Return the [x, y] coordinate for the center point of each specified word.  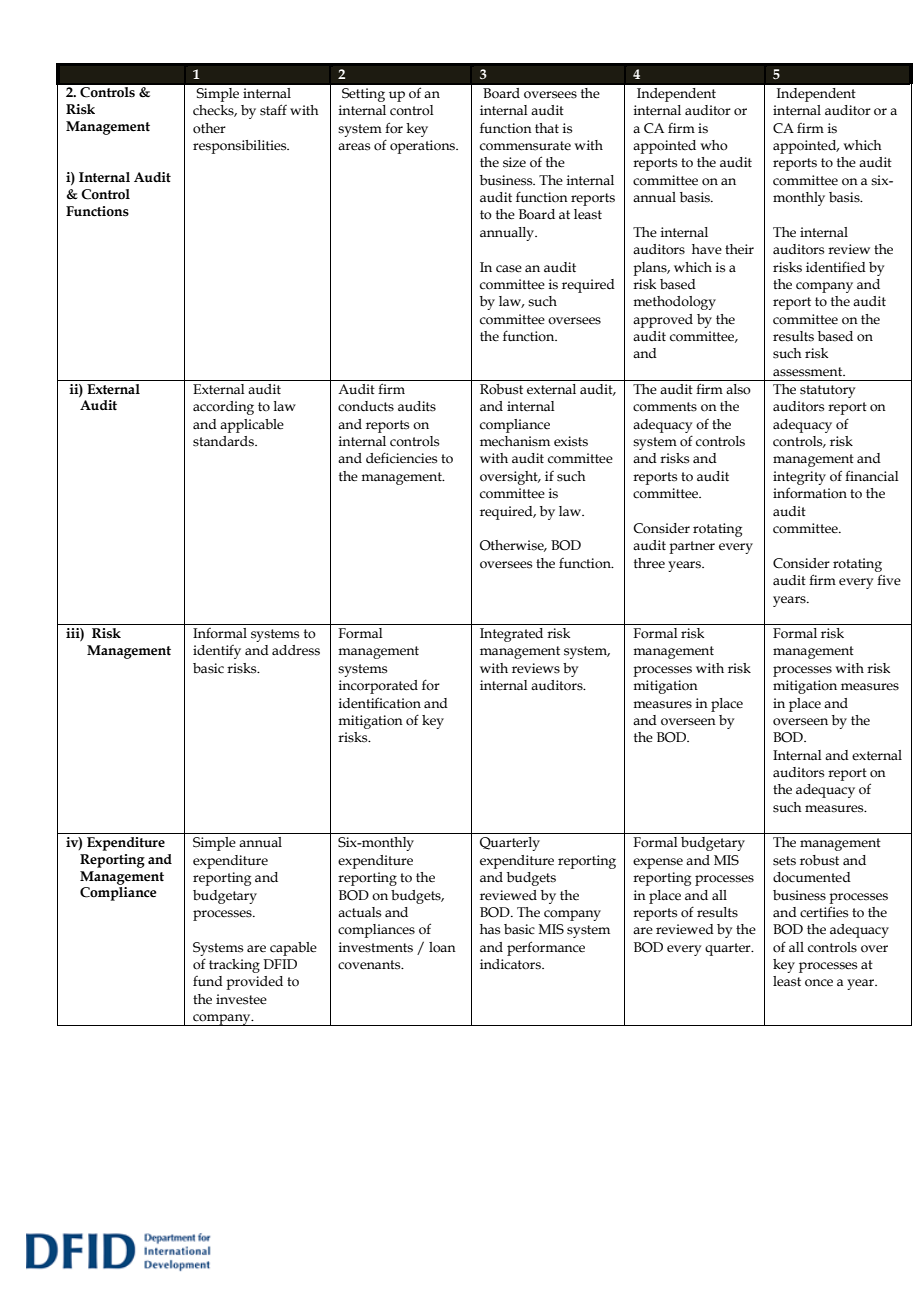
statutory [827, 391]
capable [293, 949]
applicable [252, 426]
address [296, 650]
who [714, 145]
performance [546, 948]
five [889, 580]
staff [273, 110]
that [547, 128]
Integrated [511, 635]
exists [571, 441]
